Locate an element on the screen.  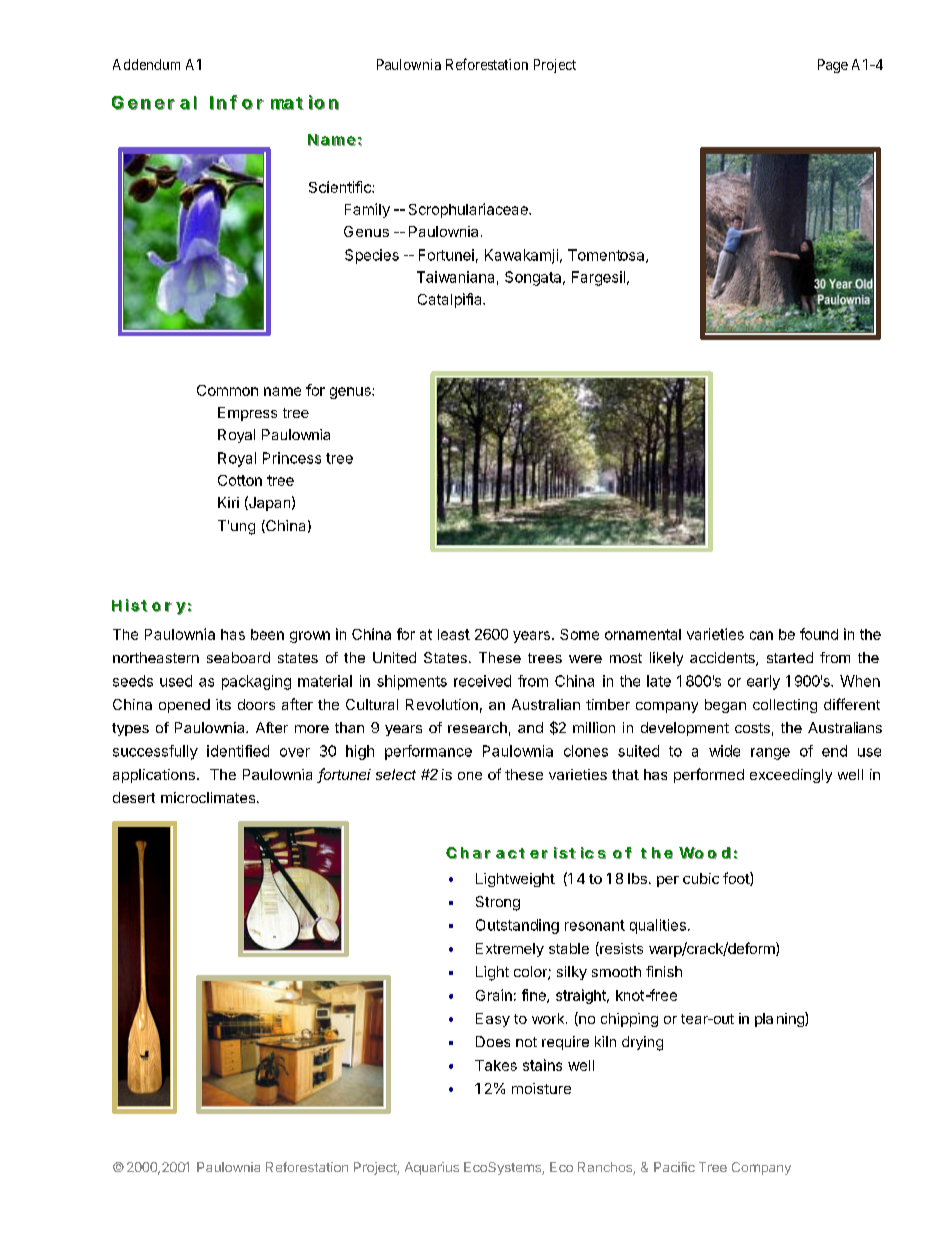
least is located at coordinates (454, 634).
